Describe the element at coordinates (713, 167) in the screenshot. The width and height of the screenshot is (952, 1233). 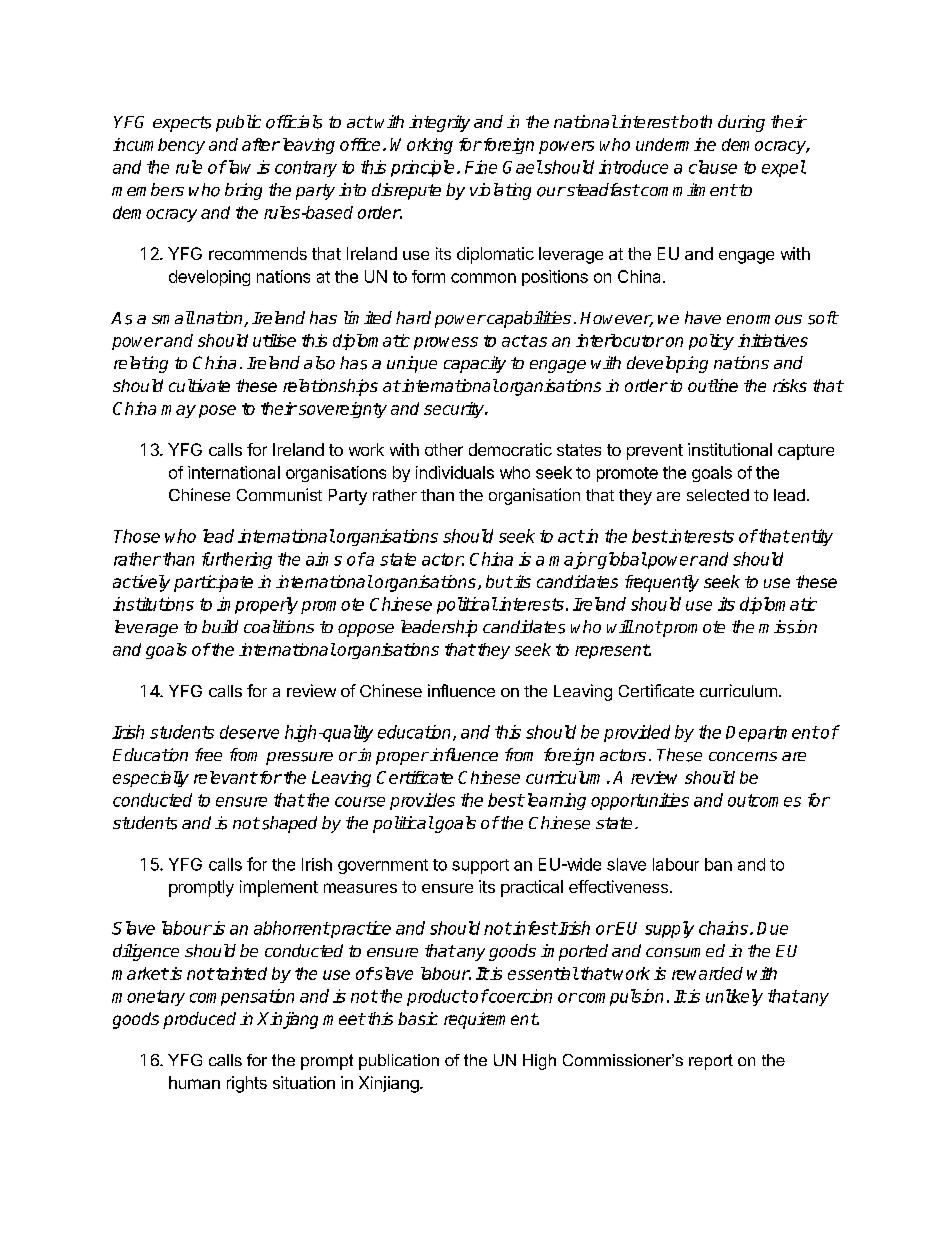
I see `clause` at that location.
